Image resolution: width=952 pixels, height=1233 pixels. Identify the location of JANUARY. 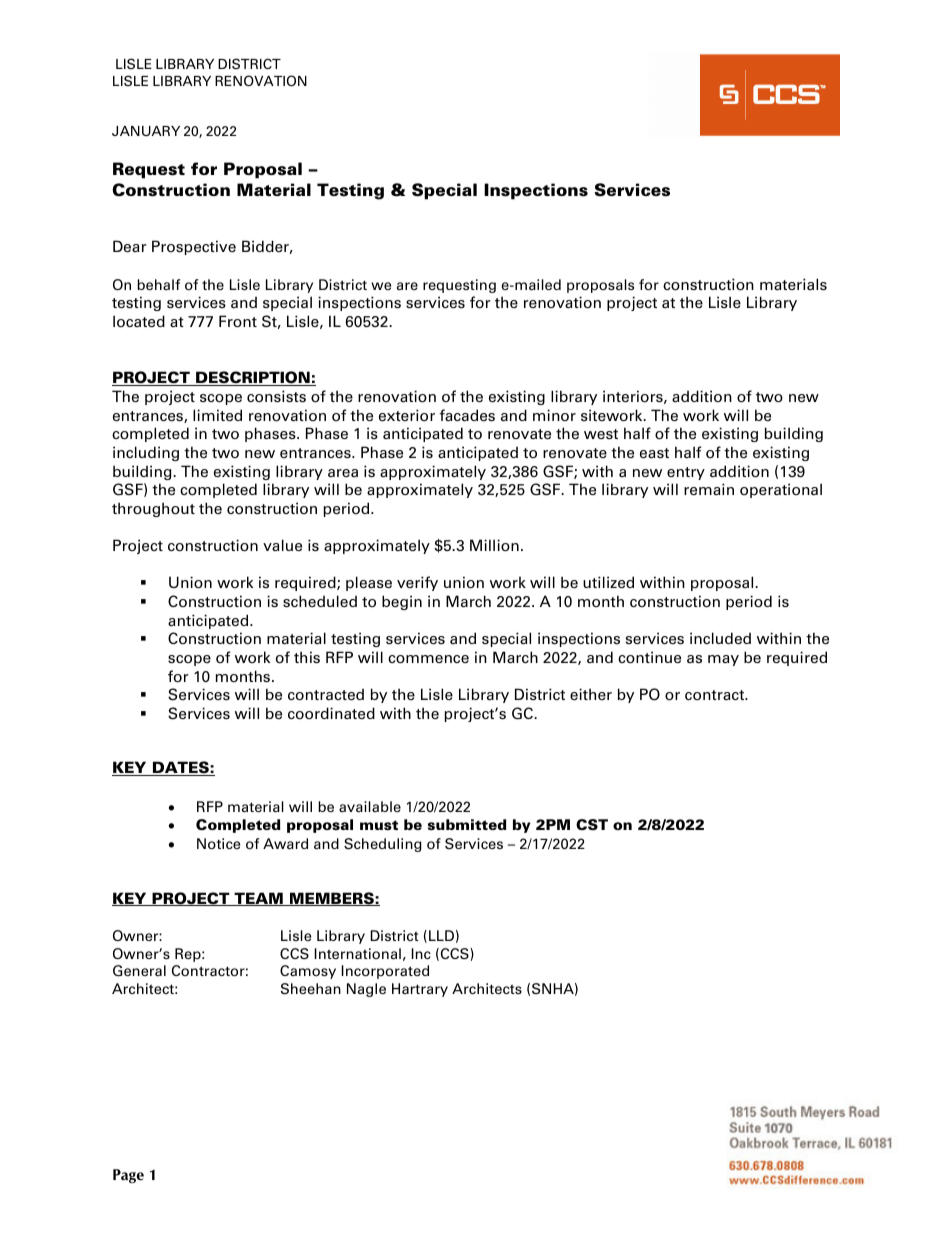
(146, 131).
